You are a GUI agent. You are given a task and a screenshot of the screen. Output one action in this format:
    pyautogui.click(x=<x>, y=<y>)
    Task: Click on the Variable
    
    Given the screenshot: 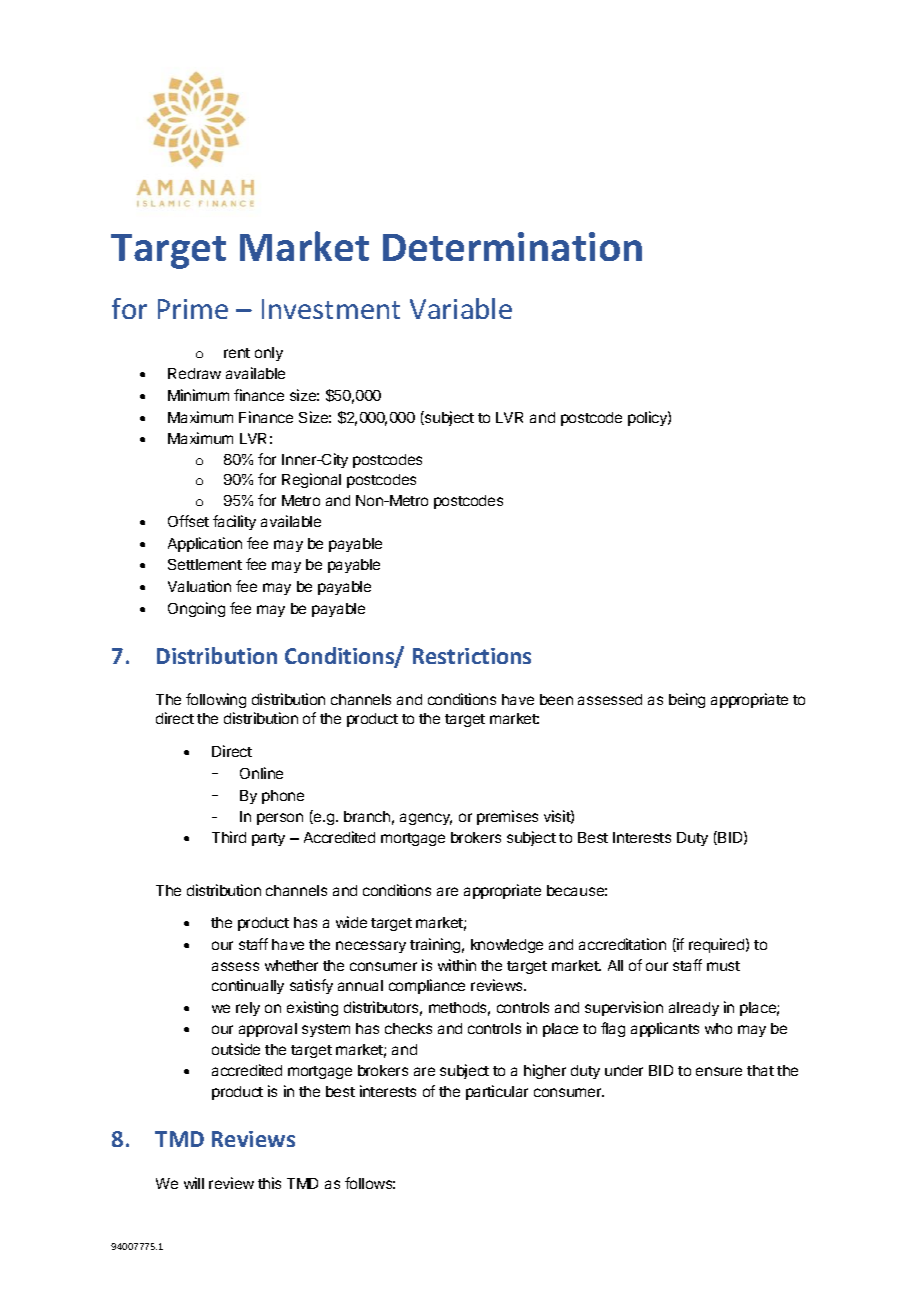 What is the action you would take?
    pyautogui.click(x=461, y=308)
